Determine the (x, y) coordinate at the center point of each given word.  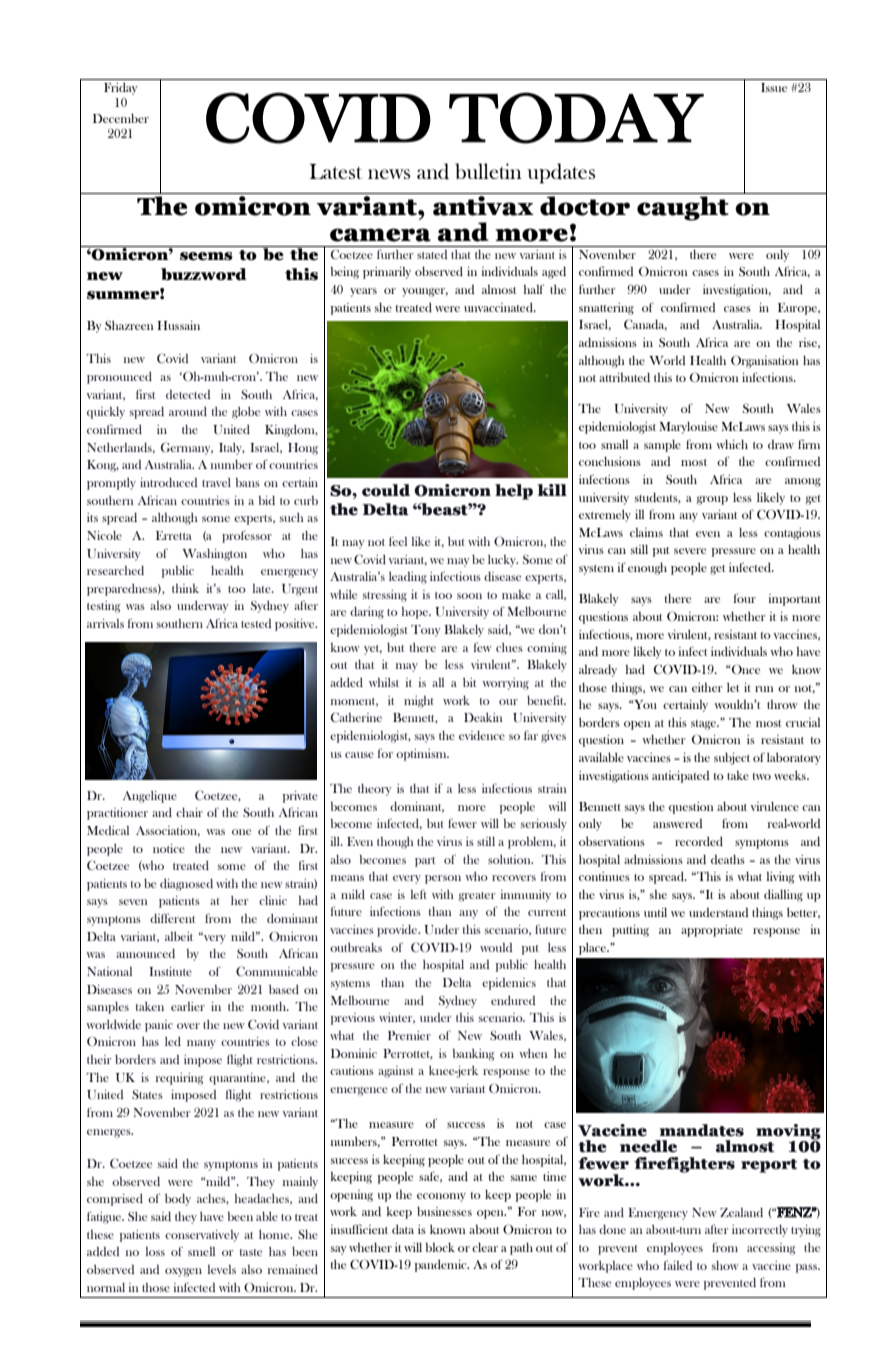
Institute (170, 971)
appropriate (712, 931)
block (440, 1247)
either (707, 687)
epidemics (509, 984)
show (725, 1265)
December (121, 118)
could (386, 490)
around (188, 411)
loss (155, 1251)
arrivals (105, 623)
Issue (774, 87)
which (732, 444)
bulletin (488, 171)
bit (469, 682)
